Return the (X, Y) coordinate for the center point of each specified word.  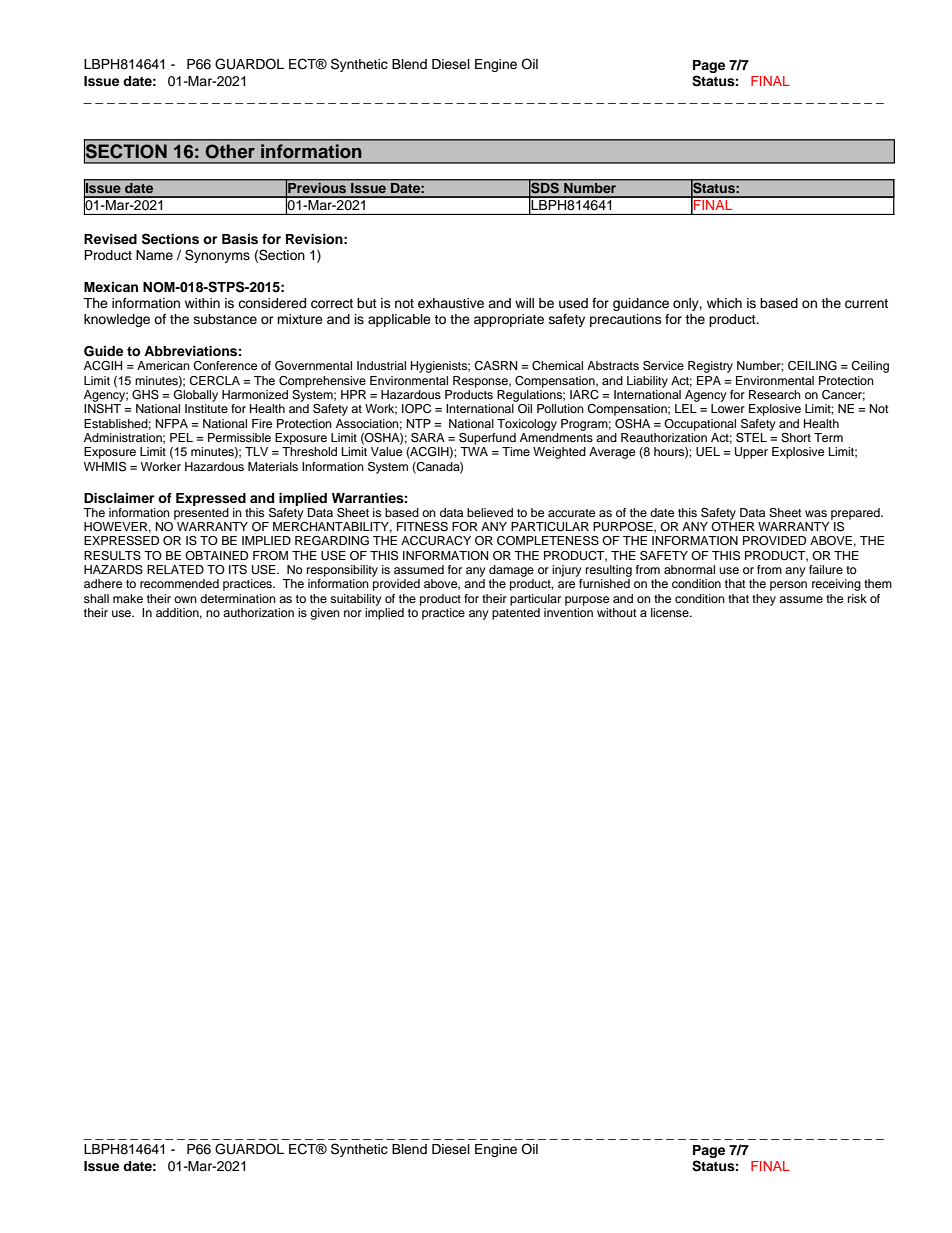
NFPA (172, 423)
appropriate (509, 320)
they (764, 600)
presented (201, 512)
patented (516, 614)
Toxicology (527, 425)
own (185, 599)
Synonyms (217, 256)
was (816, 513)
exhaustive (451, 303)
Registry (710, 367)
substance (225, 319)
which (724, 303)
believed (490, 512)
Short (796, 438)
